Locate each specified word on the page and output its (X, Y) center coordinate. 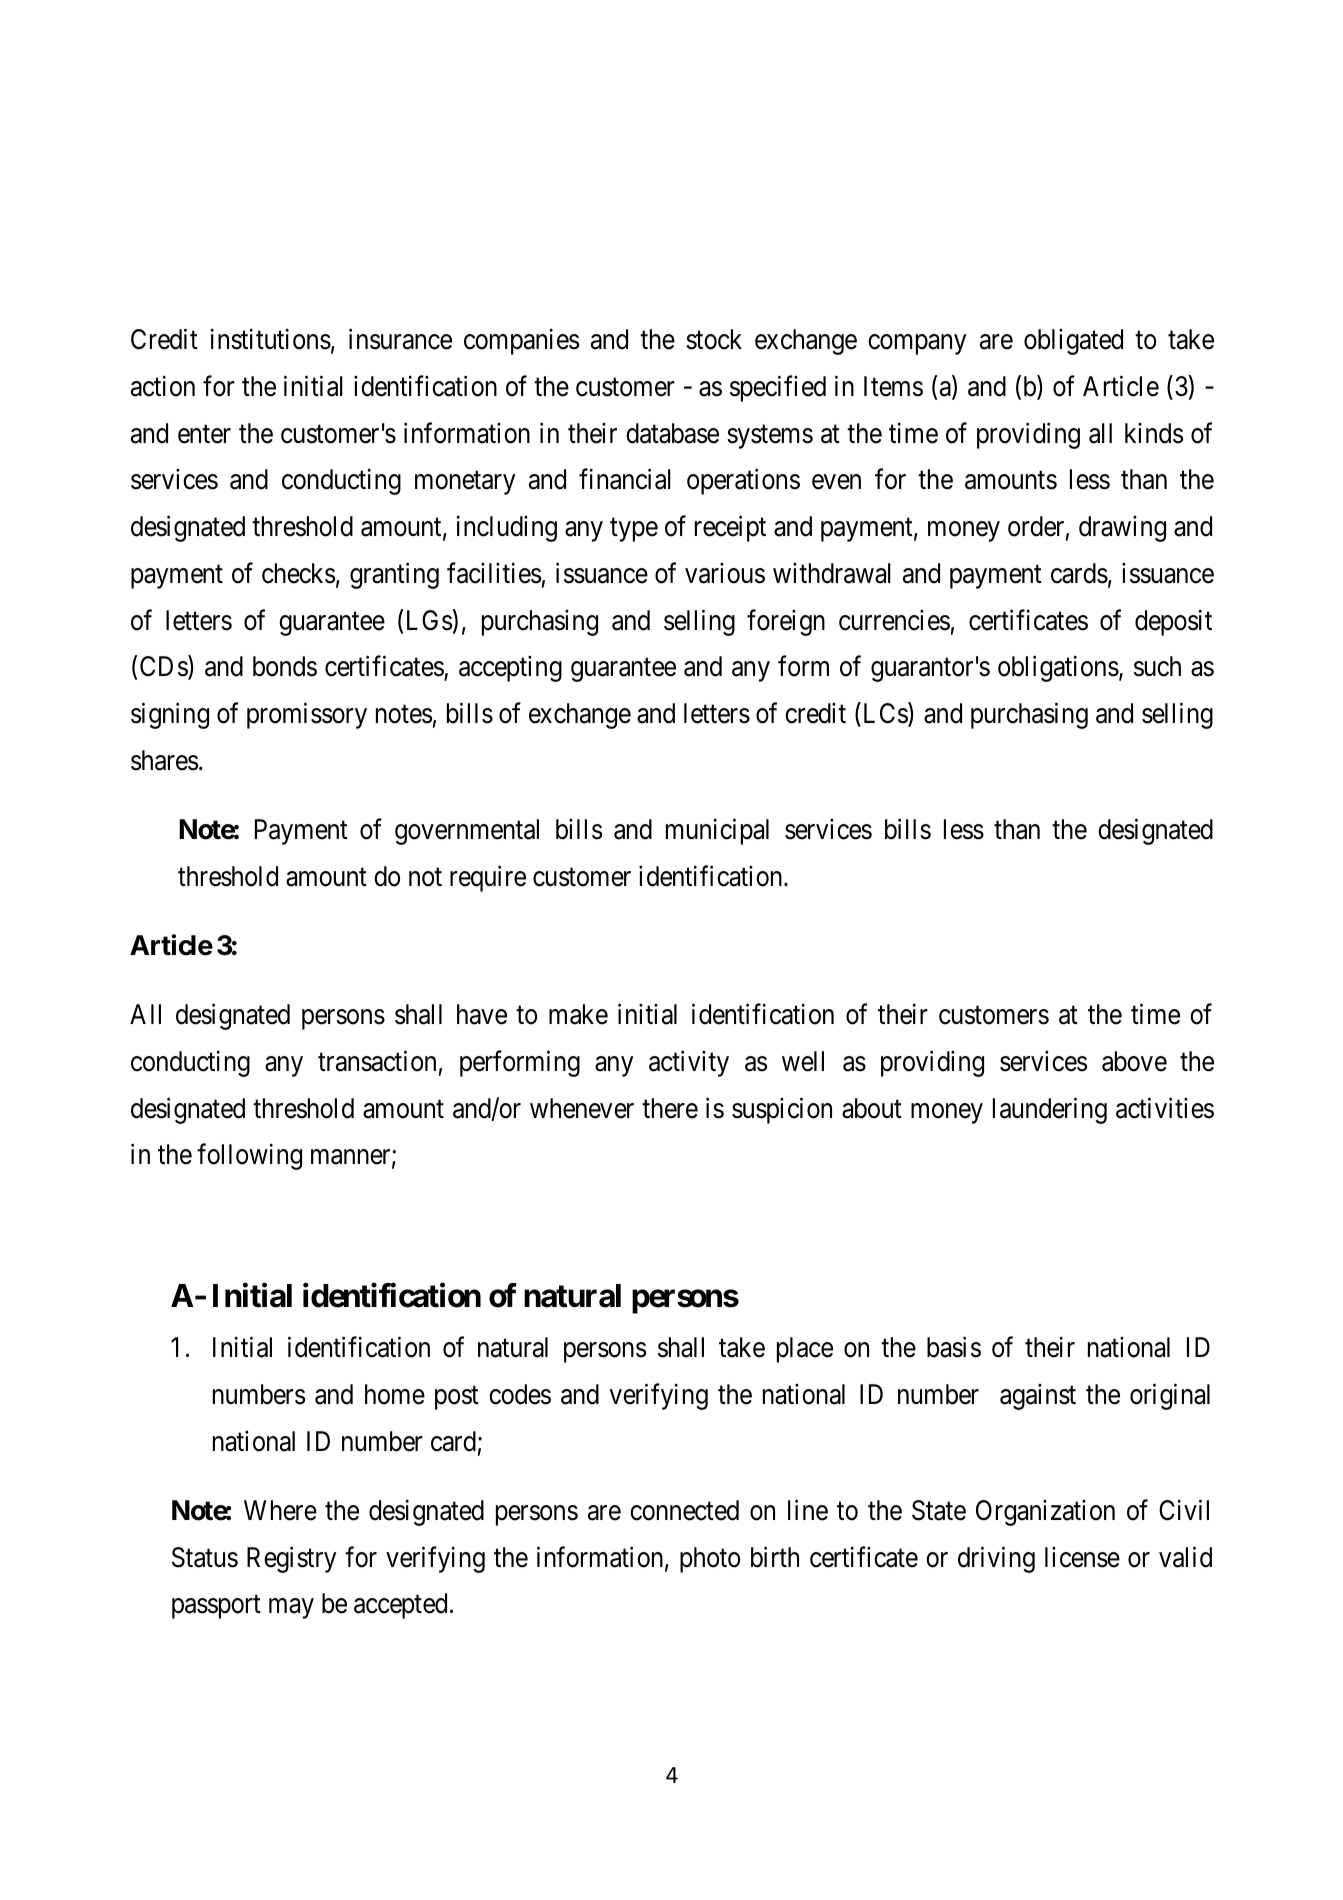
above (1134, 1061)
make (578, 1014)
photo (710, 1560)
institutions (271, 339)
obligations (1058, 669)
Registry (291, 1559)
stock (714, 339)
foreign (786, 622)
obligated (1073, 342)
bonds (285, 666)
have (482, 1014)
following (249, 1157)
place (805, 1350)
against (1038, 1397)
